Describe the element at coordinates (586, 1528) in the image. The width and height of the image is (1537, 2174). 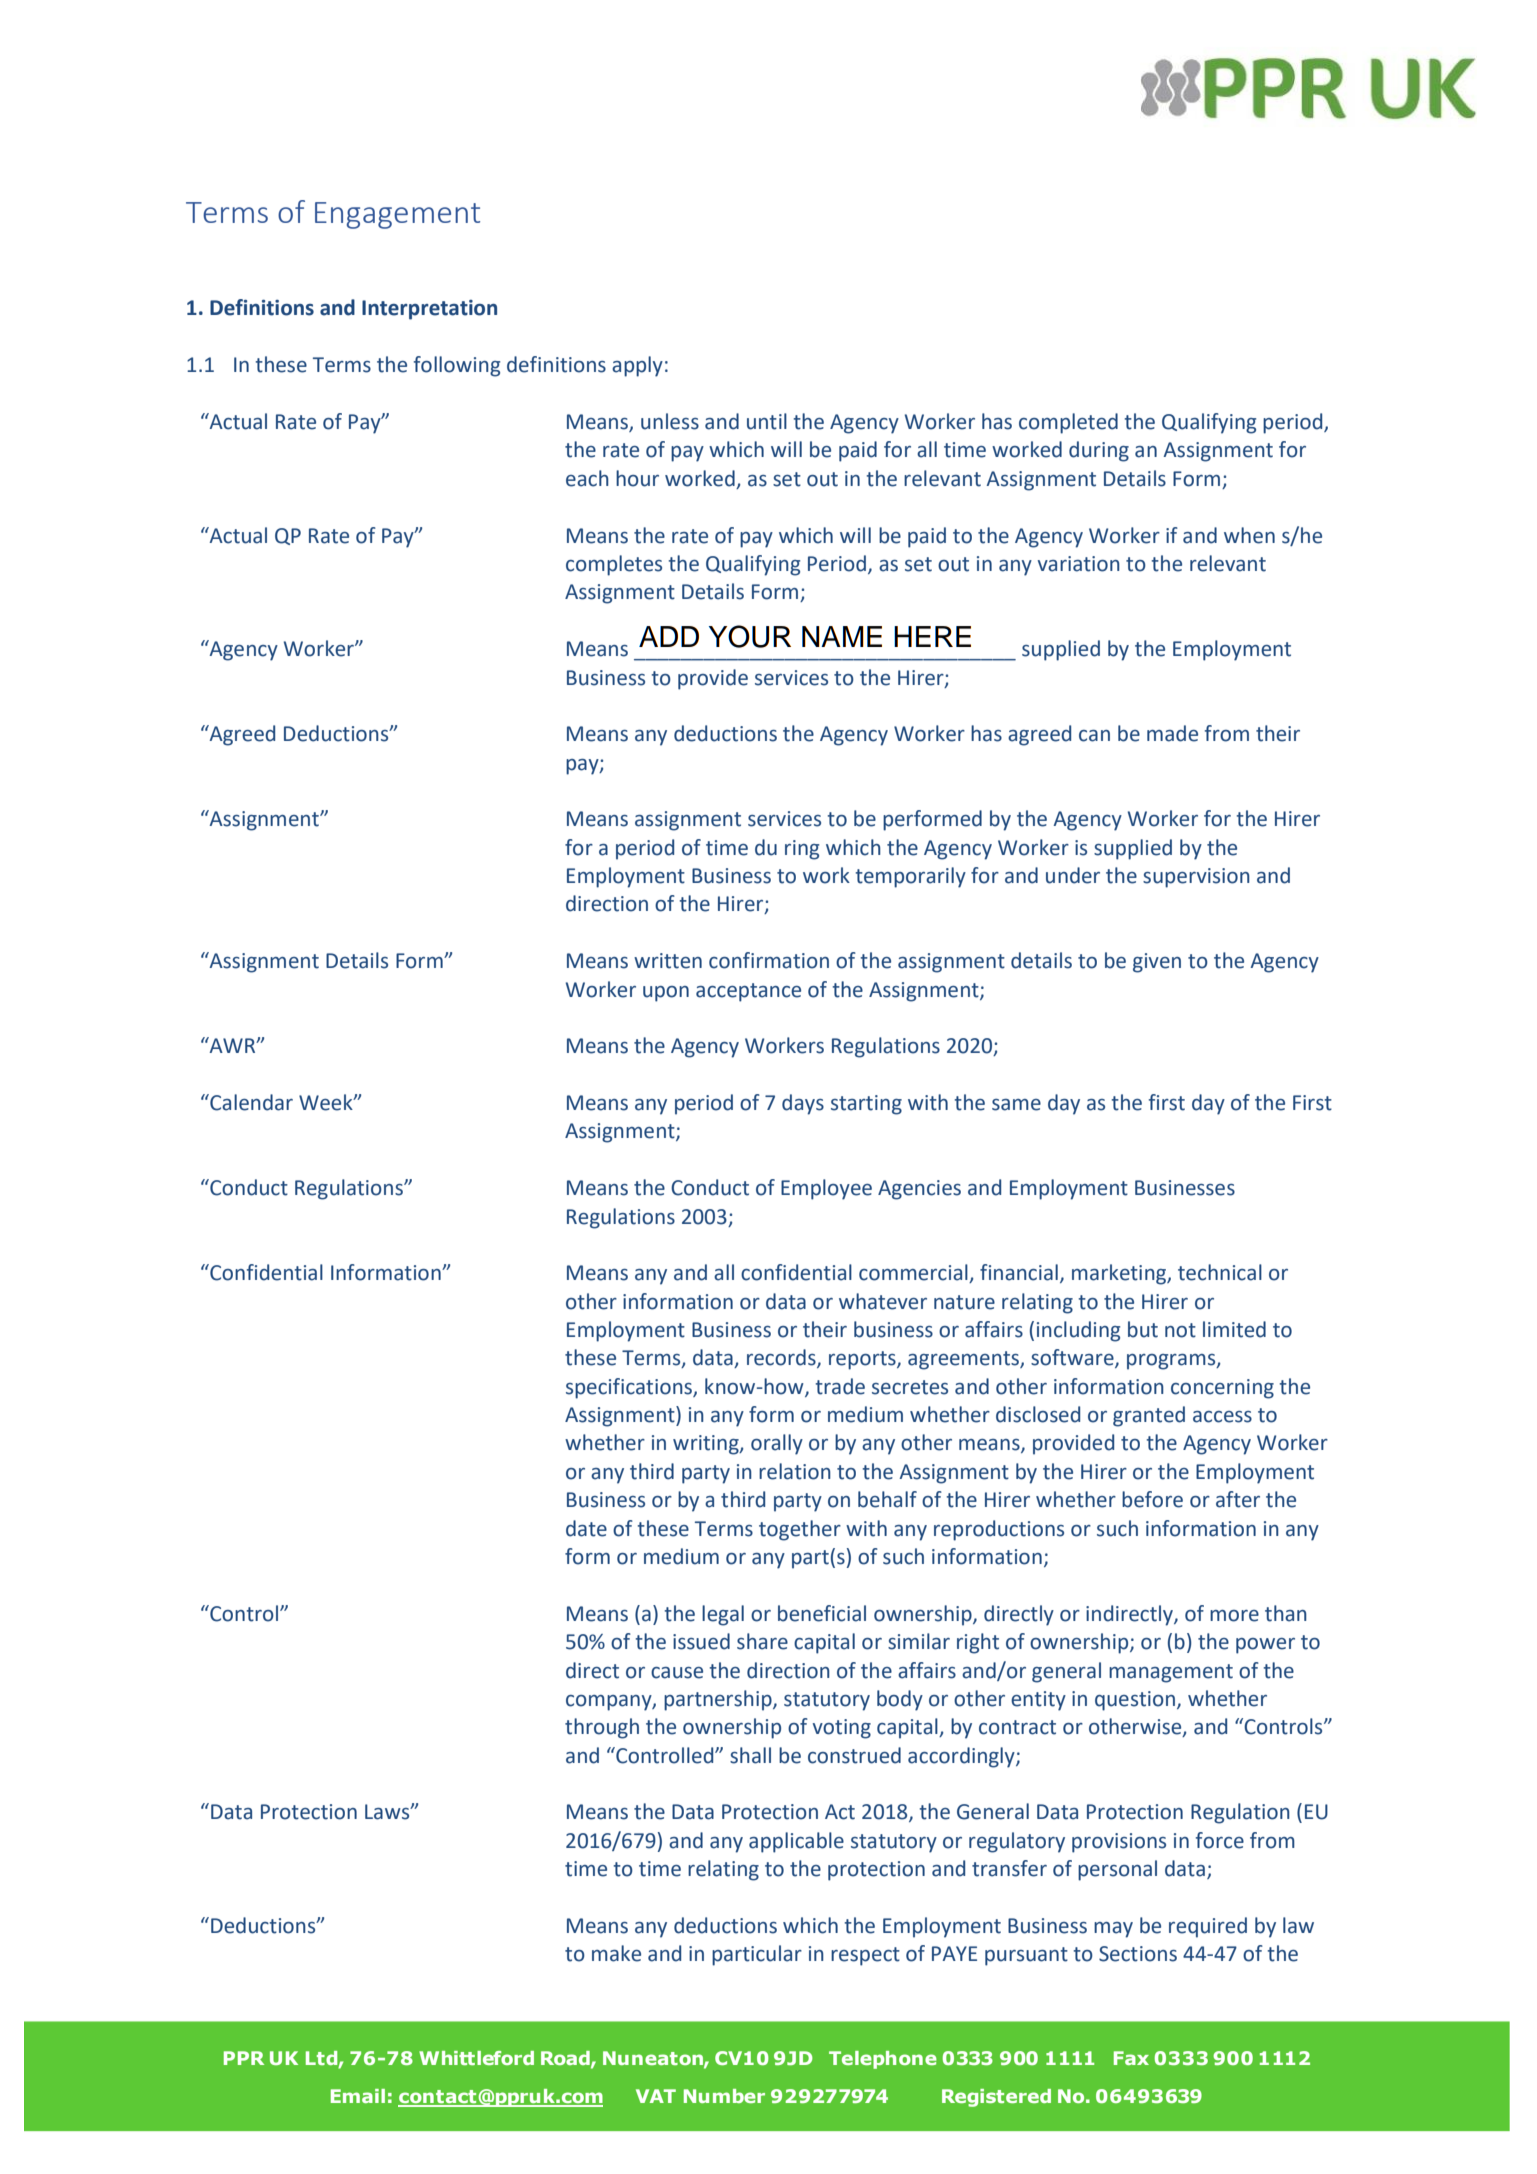
I see `date` at that location.
